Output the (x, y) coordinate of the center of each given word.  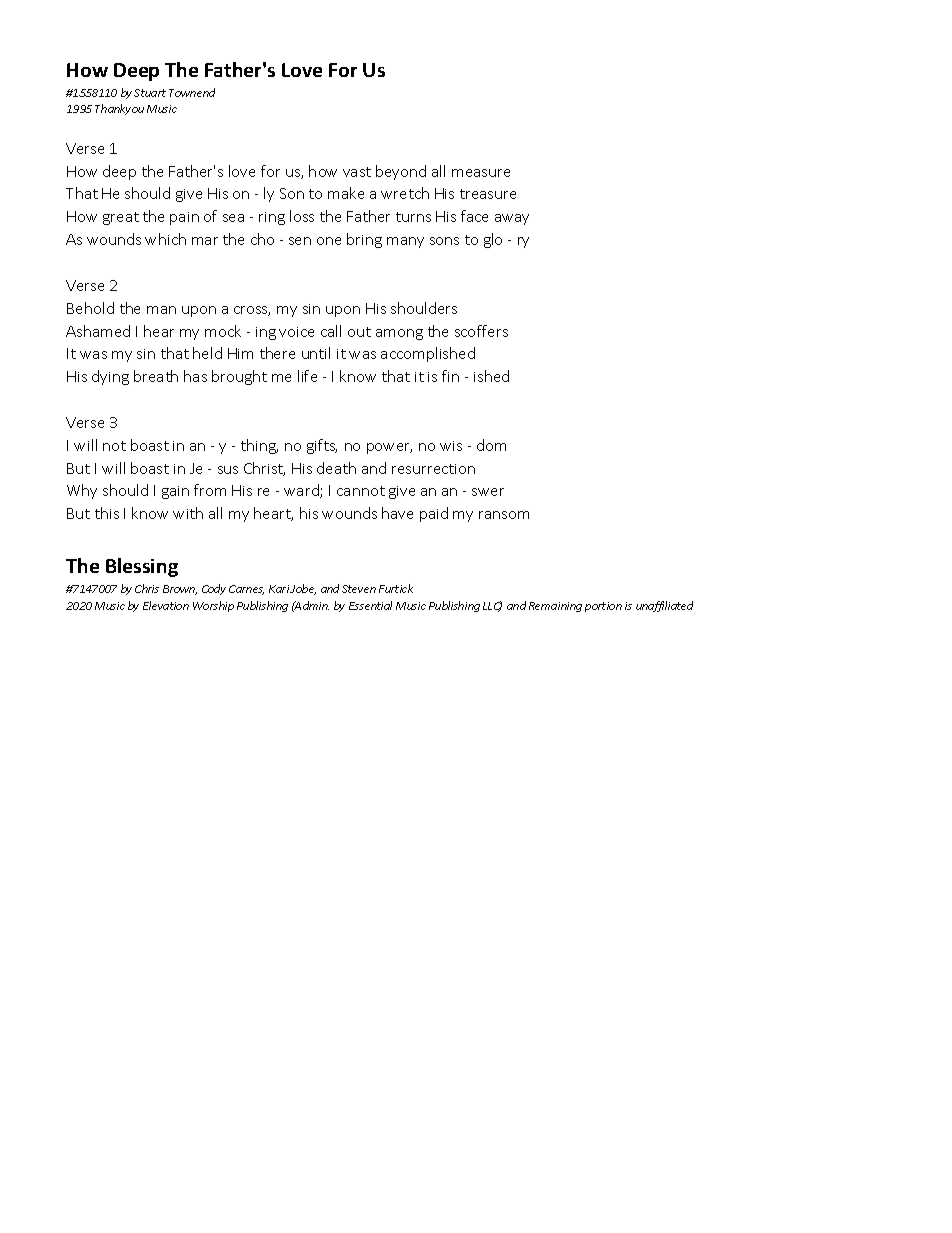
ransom (504, 515)
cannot (361, 491)
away (512, 219)
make (346, 193)
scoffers (481, 331)
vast (357, 172)
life (307, 376)
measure (481, 173)
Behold (90, 308)
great (121, 218)
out (359, 332)
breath (156, 376)
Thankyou (119, 109)
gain (175, 492)
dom (491, 445)
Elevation (166, 605)
